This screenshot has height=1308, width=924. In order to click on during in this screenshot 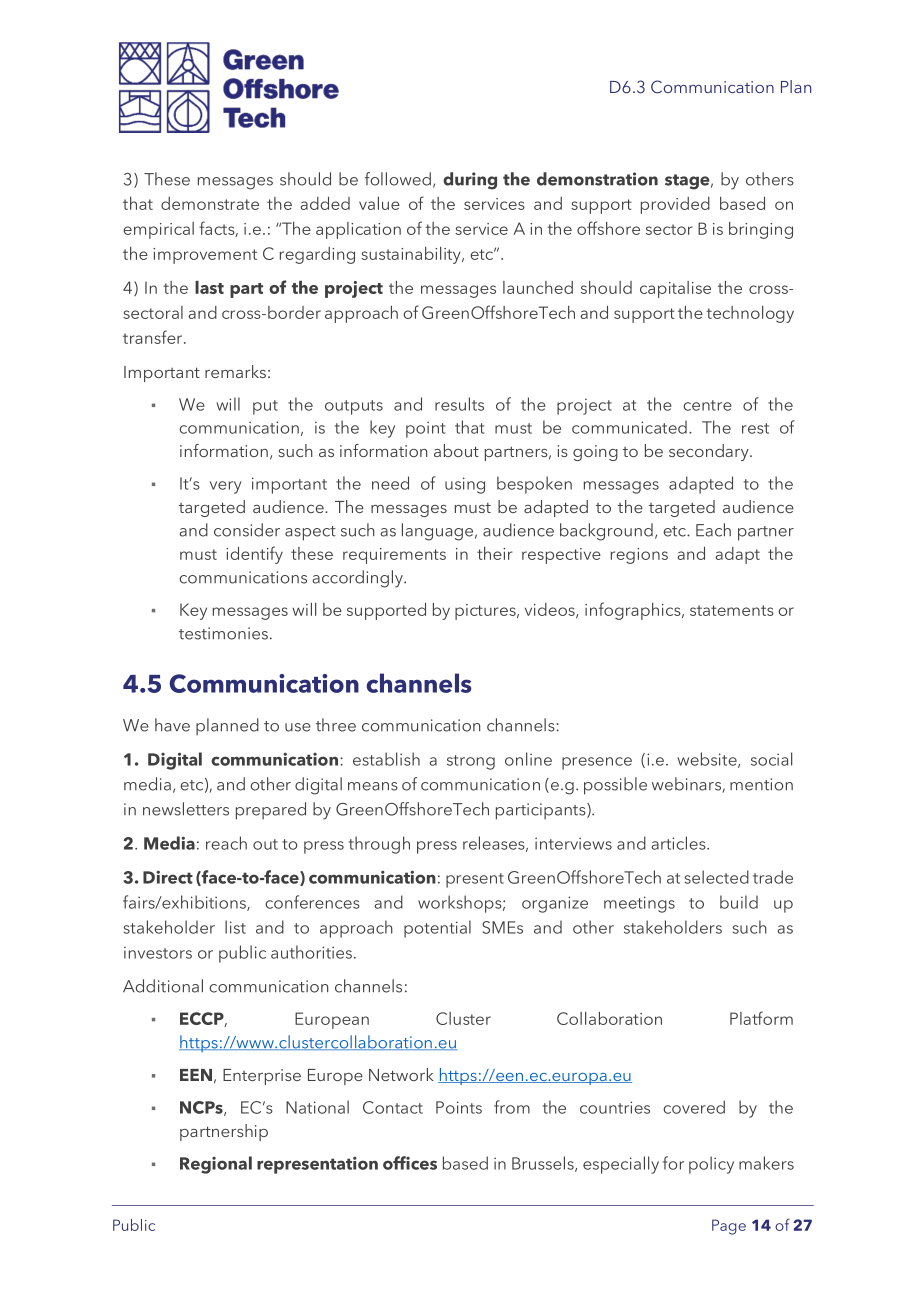, I will do `click(470, 181)`.
